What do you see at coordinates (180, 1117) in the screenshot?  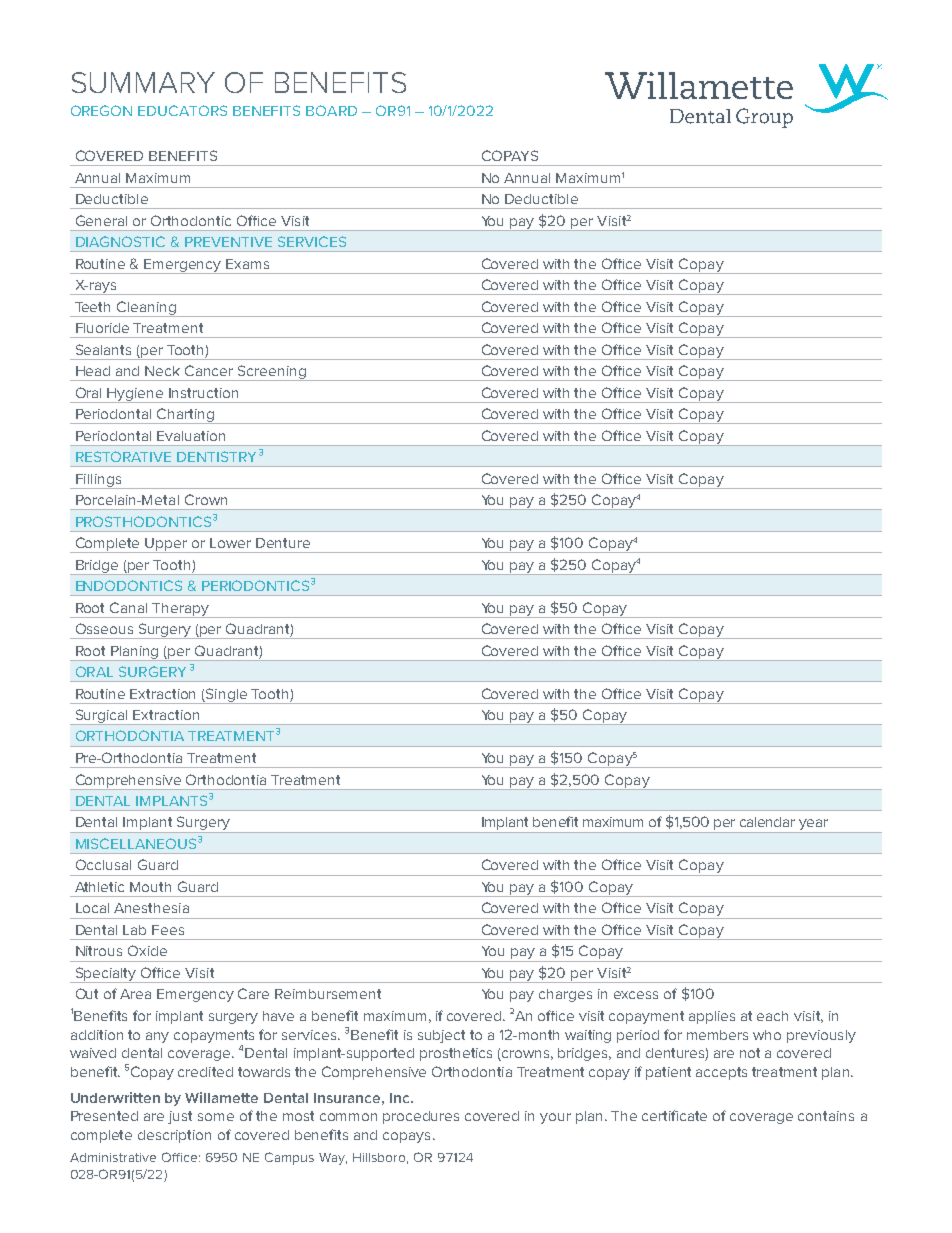 I see `just` at bounding box center [180, 1117].
